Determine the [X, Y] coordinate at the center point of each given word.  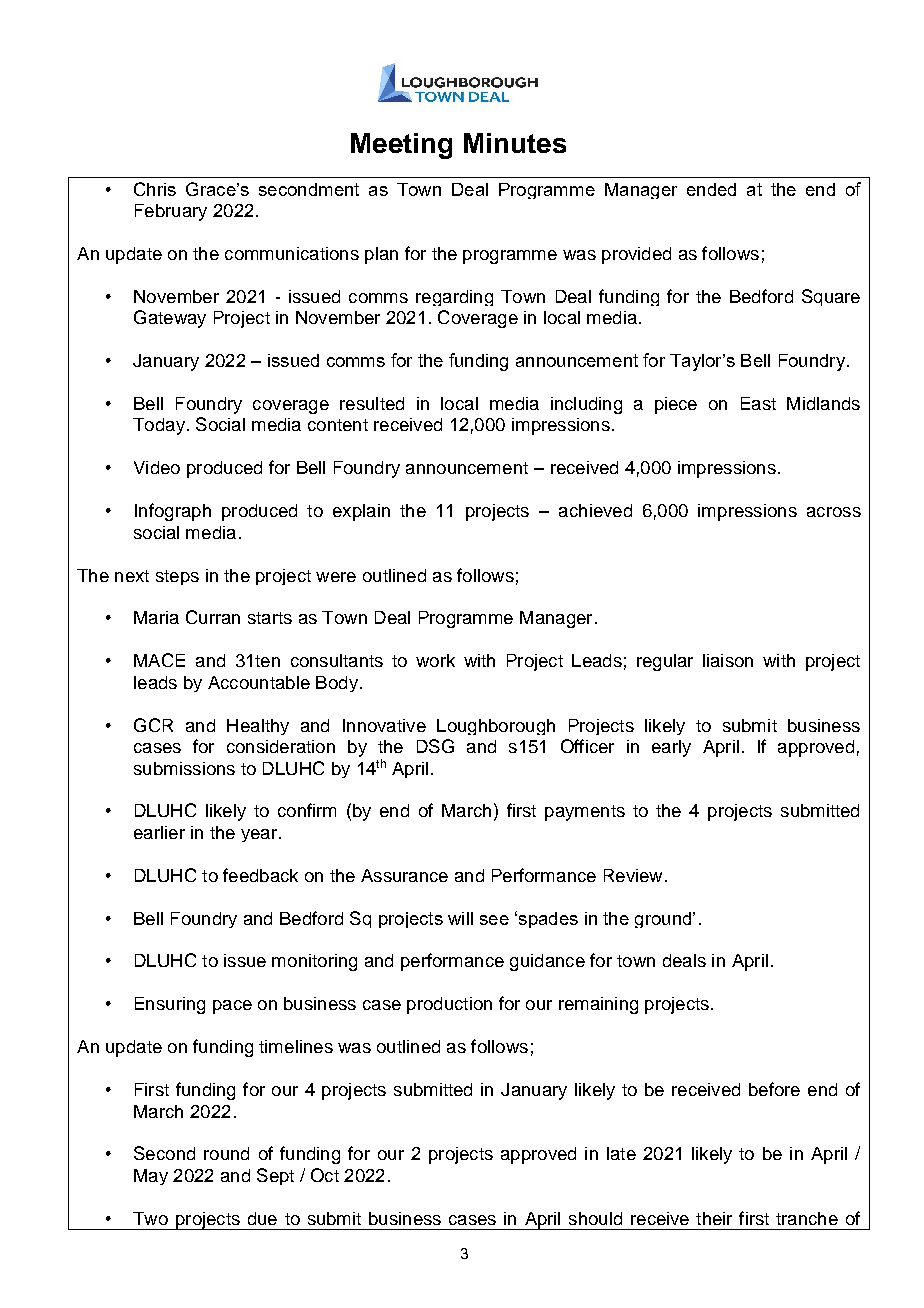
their [714, 1218]
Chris [155, 189]
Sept [275, 1176]
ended [711, 189]
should [595, 1218]
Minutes [515, 143]
